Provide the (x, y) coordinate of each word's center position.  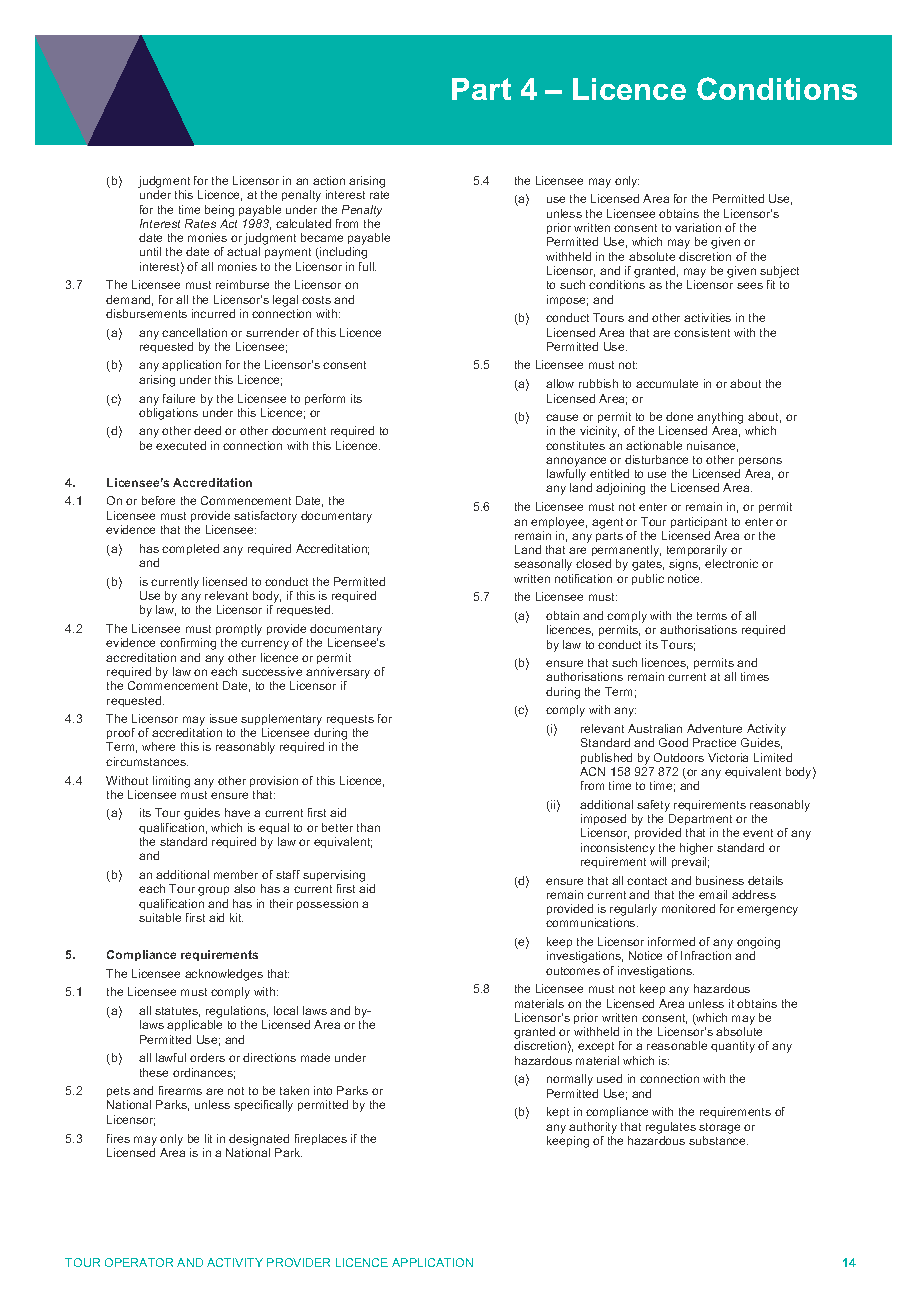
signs (684, 565)
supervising (335, 877)
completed (190, 549)
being (219, 211)
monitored (688, 908)
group (213, 891)
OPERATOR (139, 1262)
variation (698, 227)
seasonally (543, 565)
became (322, 237)
